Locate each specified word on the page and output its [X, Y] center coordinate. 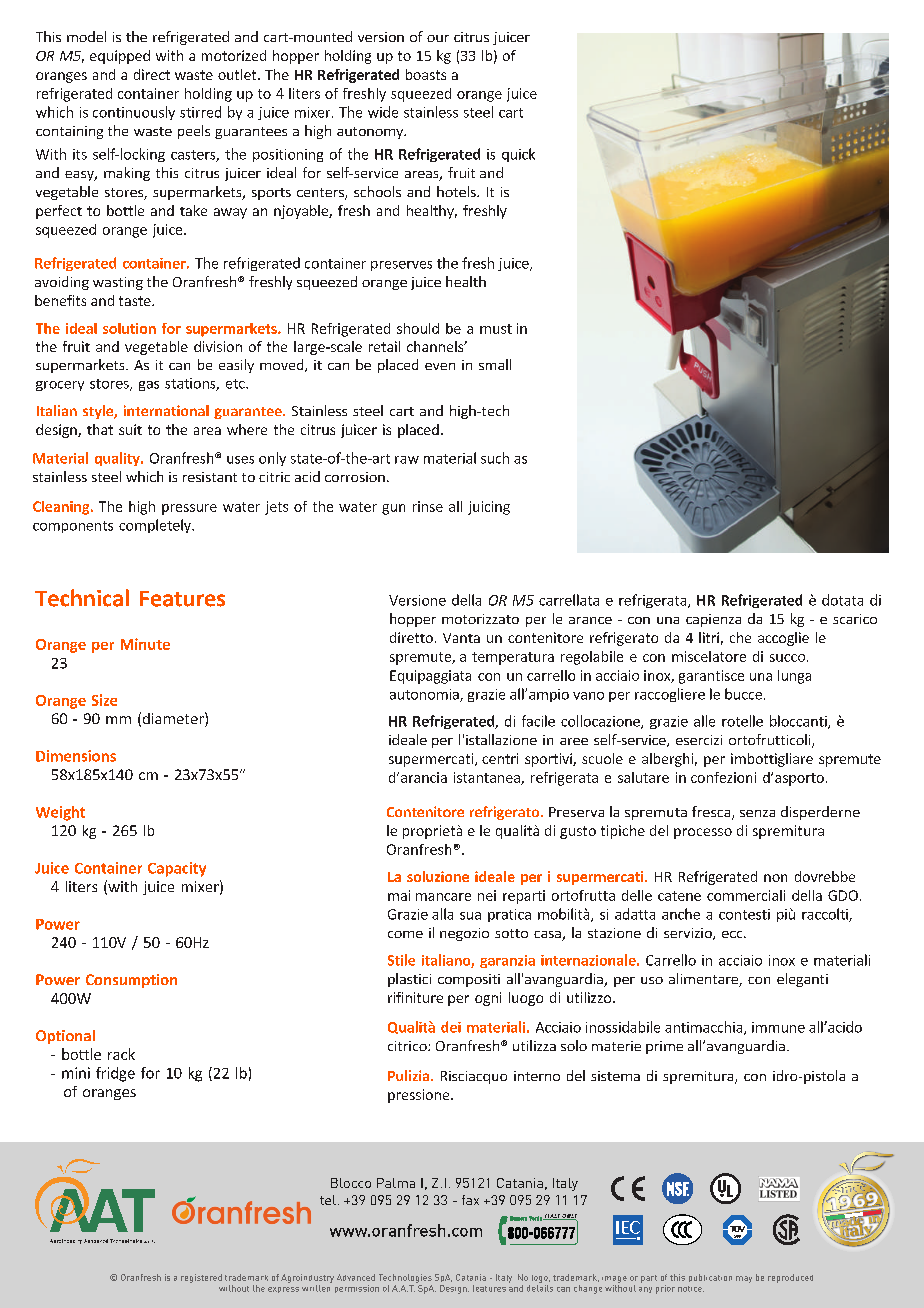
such [495, 458]
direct [152, 74]
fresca [712, 813]
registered [201, 1278]
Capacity [177, 869]
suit [130, 429]
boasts [426, 74]
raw [407, 460]
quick [518, 155]
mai [399, 895]
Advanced [356, 1277]
